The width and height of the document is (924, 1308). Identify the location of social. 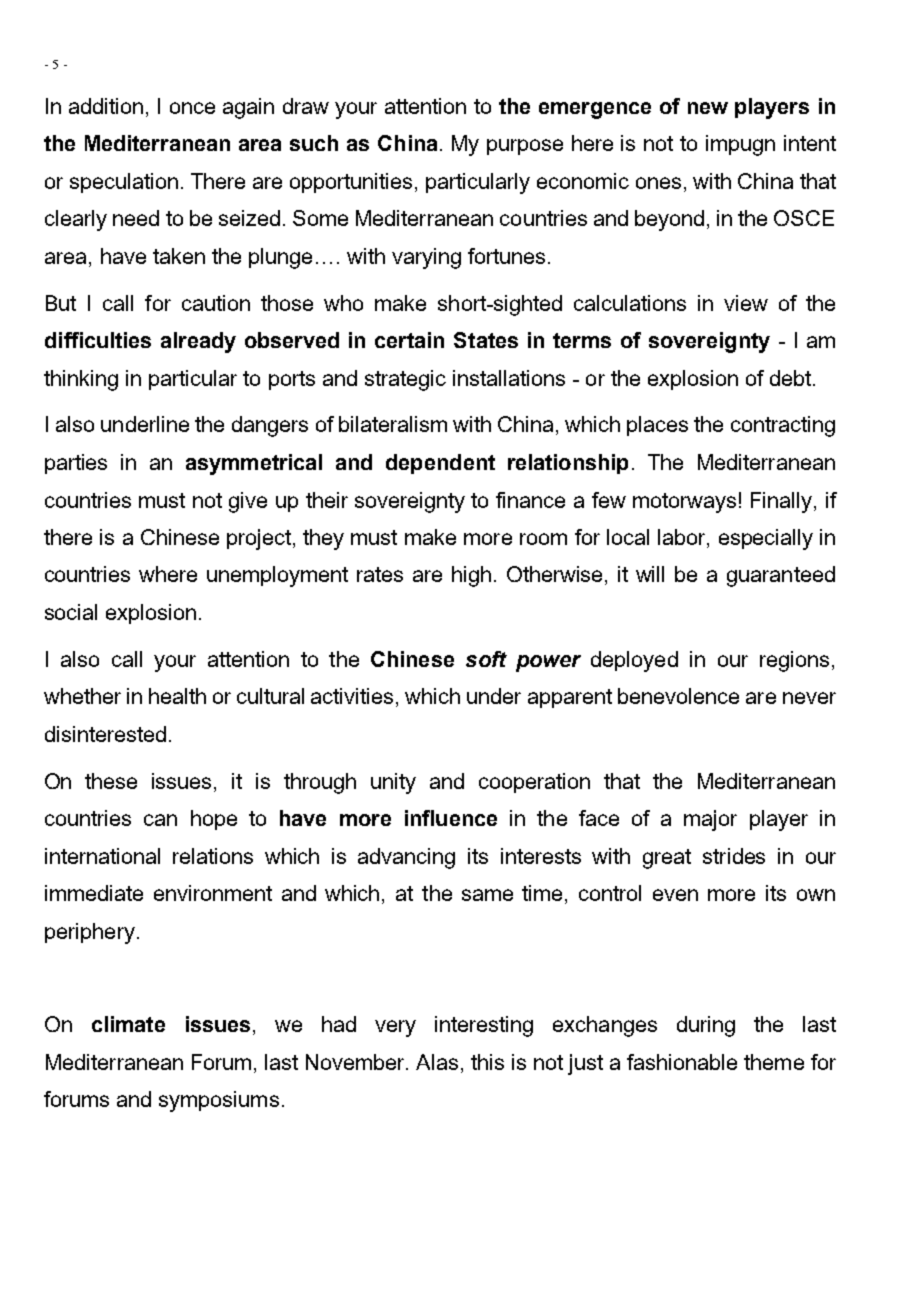
(71, 612).
